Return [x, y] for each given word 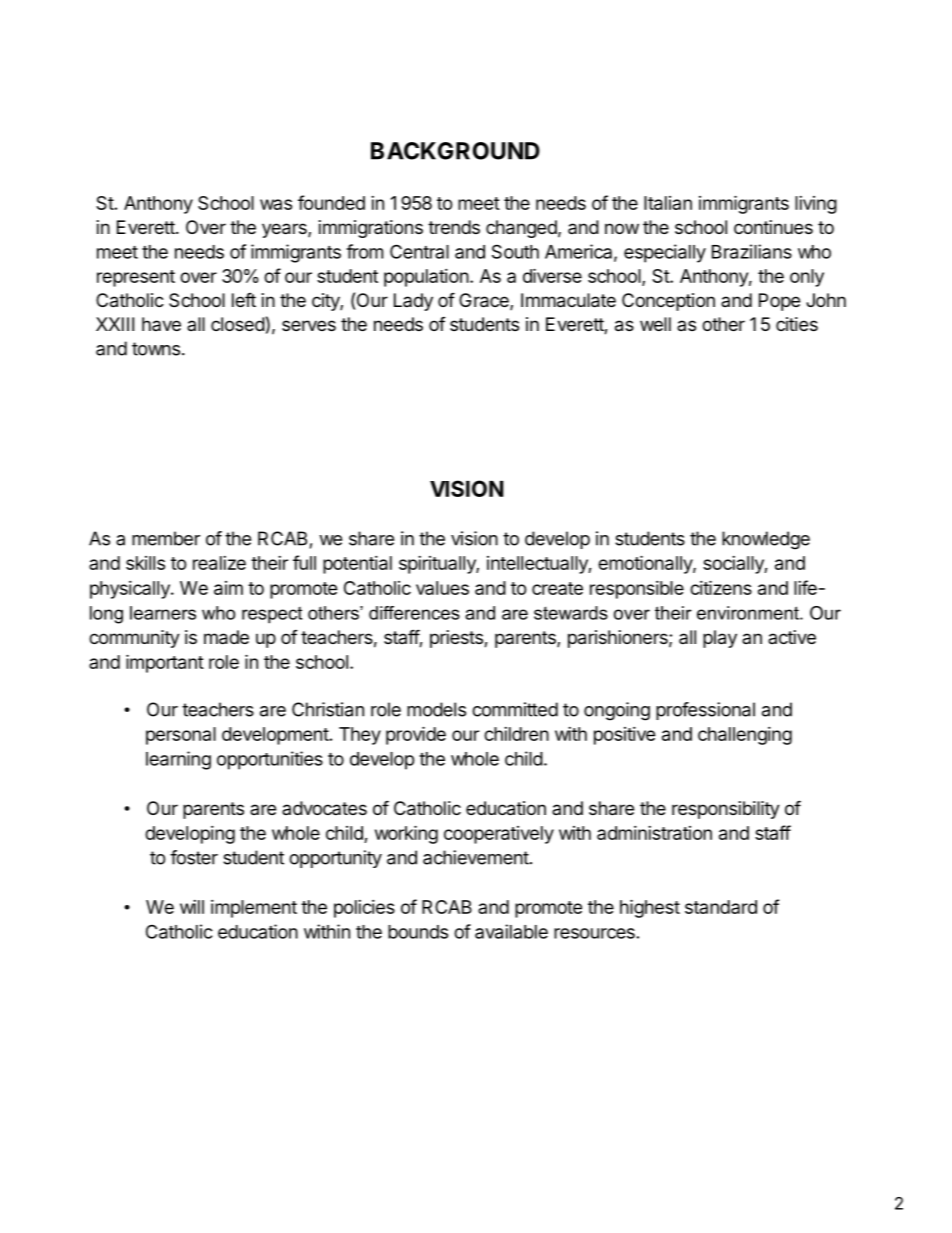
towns [156, 349]
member [166, 538]
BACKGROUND [455, 151]
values [442, 588]
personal [181, 736]
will [192, 907]
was [276, 204]
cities [797, 324]
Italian [668, 203]
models [436, 709]
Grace [485, 301]
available [511, 931]
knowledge [766, 540]
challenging [745, 736]
